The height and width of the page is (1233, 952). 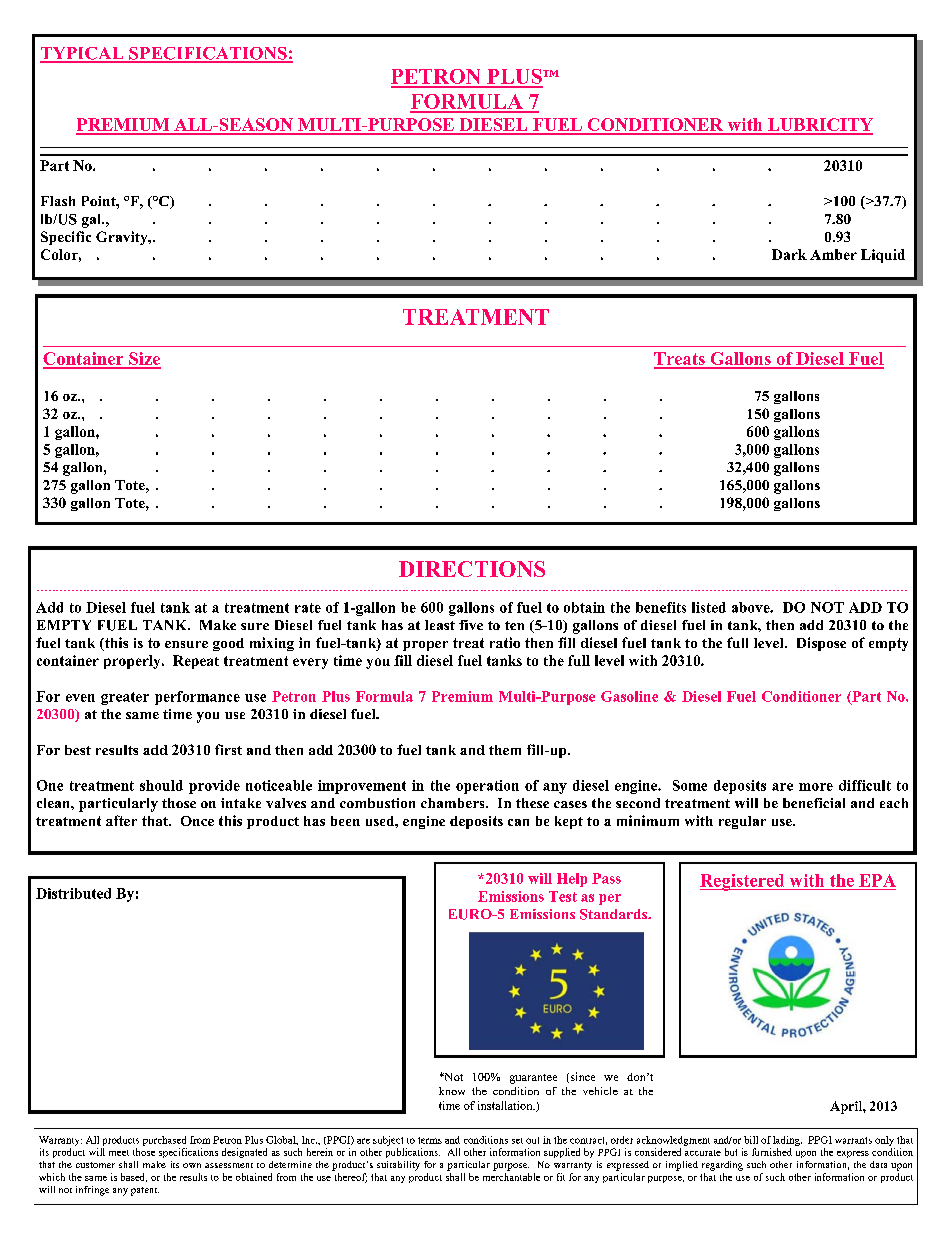 I want to click on Dark, so click(x=789, y=254).
